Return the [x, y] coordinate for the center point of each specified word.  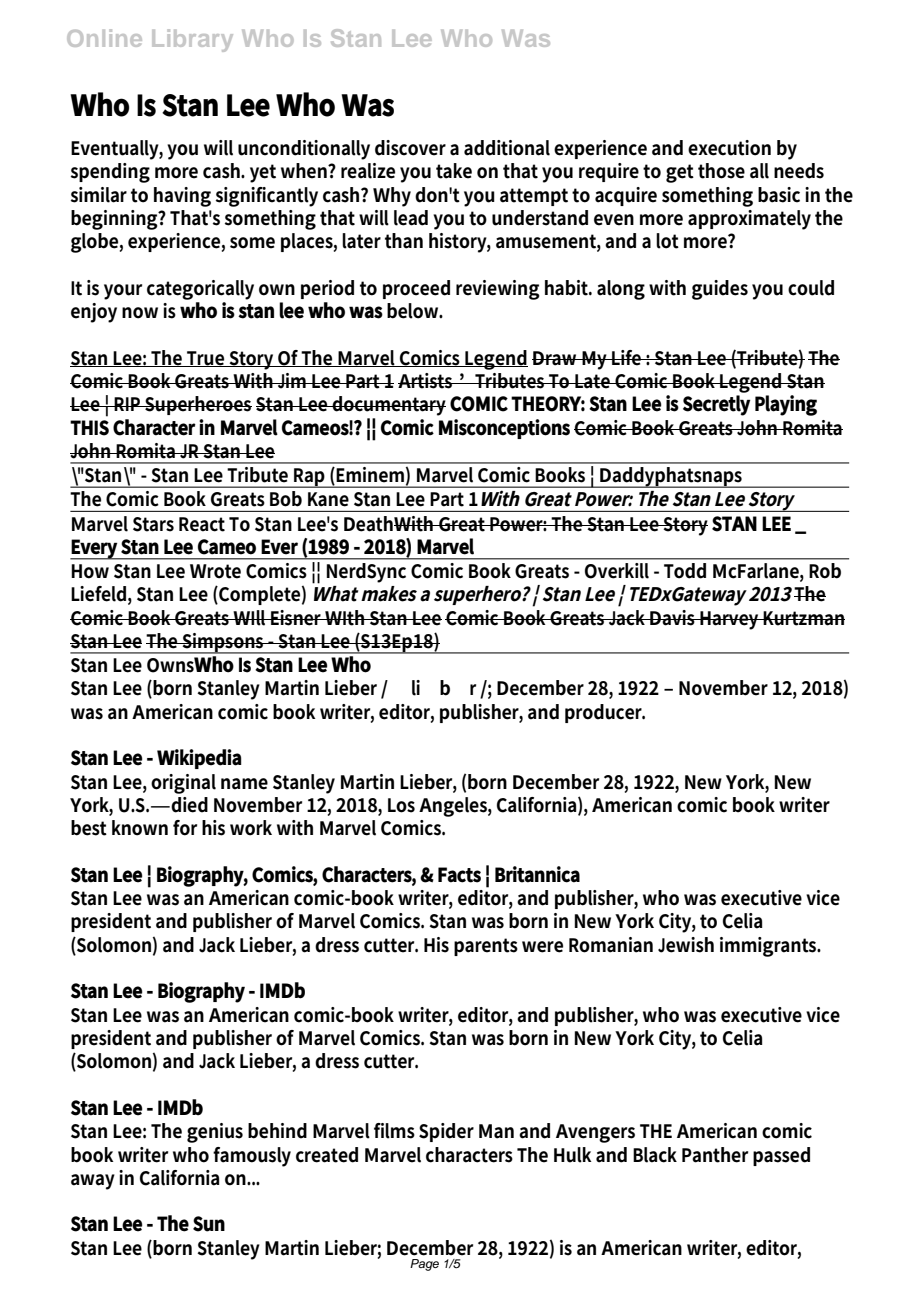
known [140, 828]
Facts [459, 875]
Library [192, 40]
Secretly [716, 405]
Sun [209, 1224]
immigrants [770, 947]
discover [410, 148]
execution [729, 148]
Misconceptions [504, 429]
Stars [153, 524]
